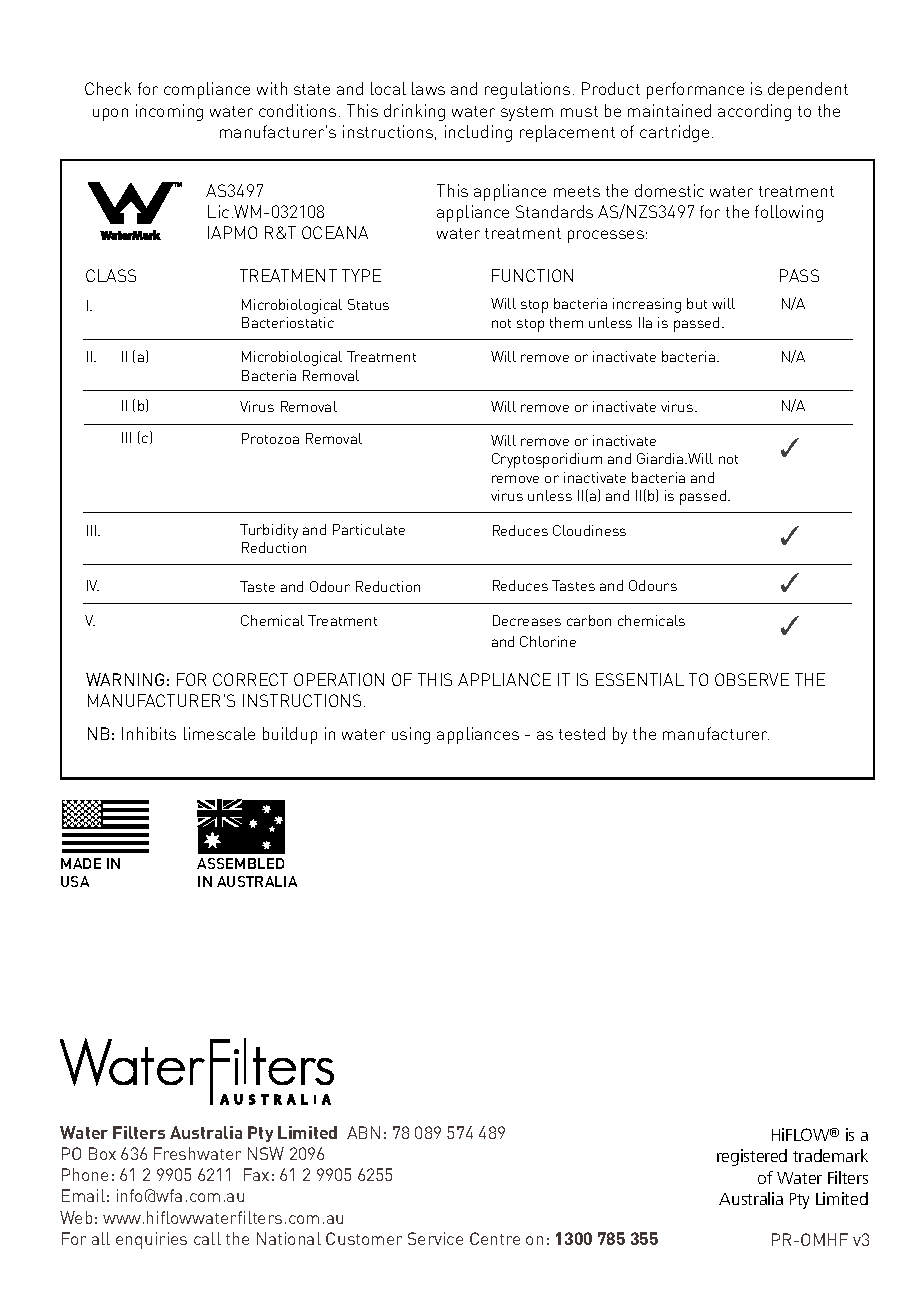  What do you see at coordinates (363, 1132) in the document?
I see `ABN` at bounding box center [363, 1132].
